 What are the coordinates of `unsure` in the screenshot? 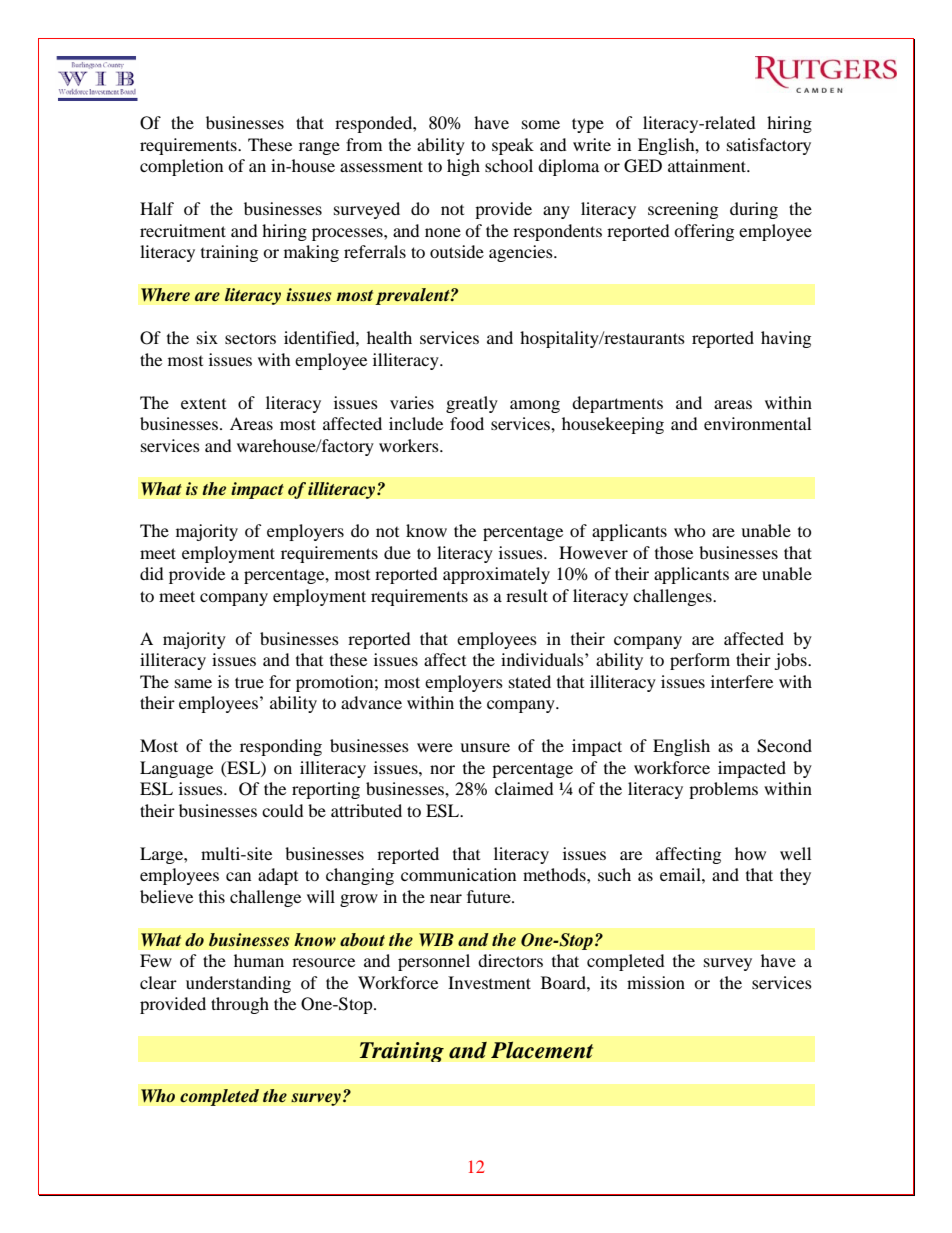 It's located at (485, 747).
